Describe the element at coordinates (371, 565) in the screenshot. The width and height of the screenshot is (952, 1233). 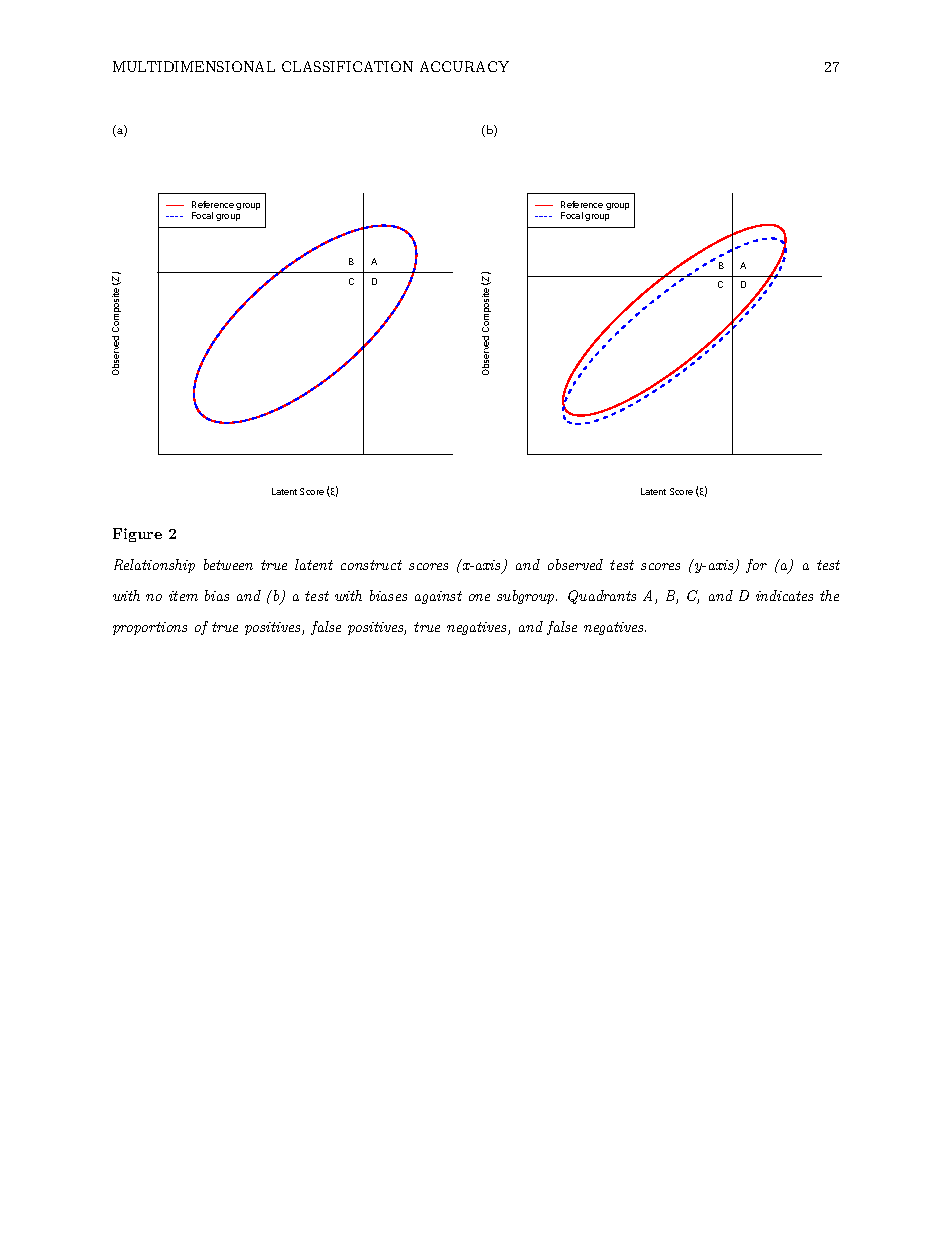
I see `construct` at that location.
